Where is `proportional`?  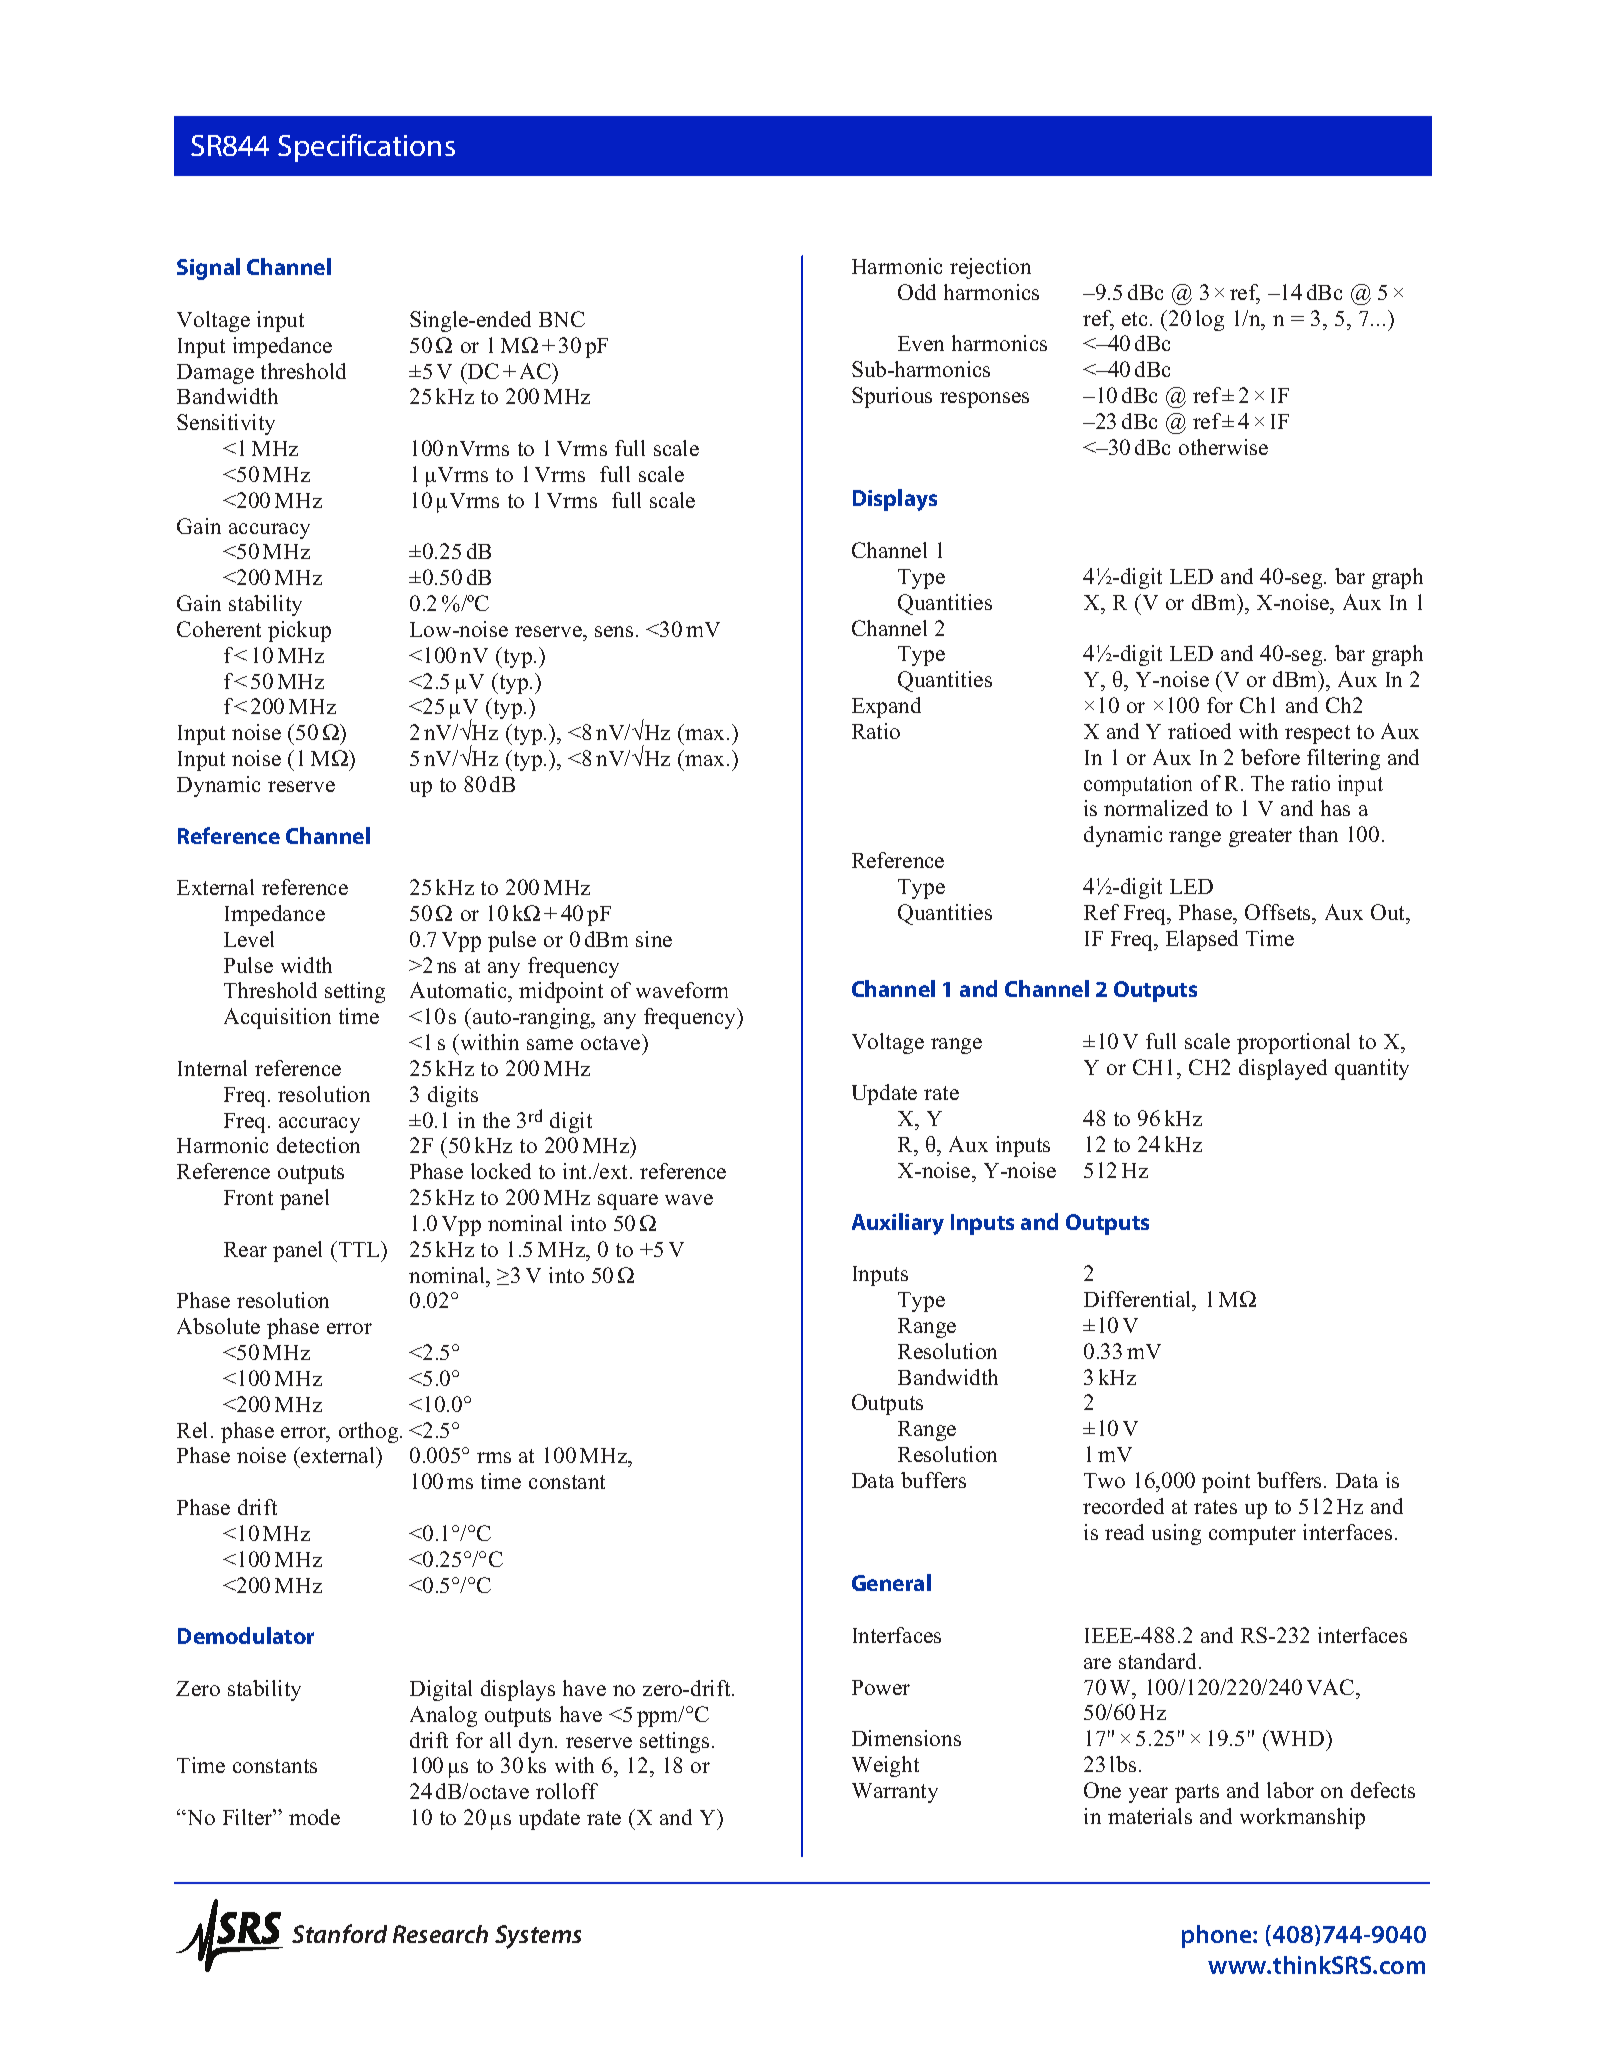 proportional is located at coordinates (1293, 1043).
